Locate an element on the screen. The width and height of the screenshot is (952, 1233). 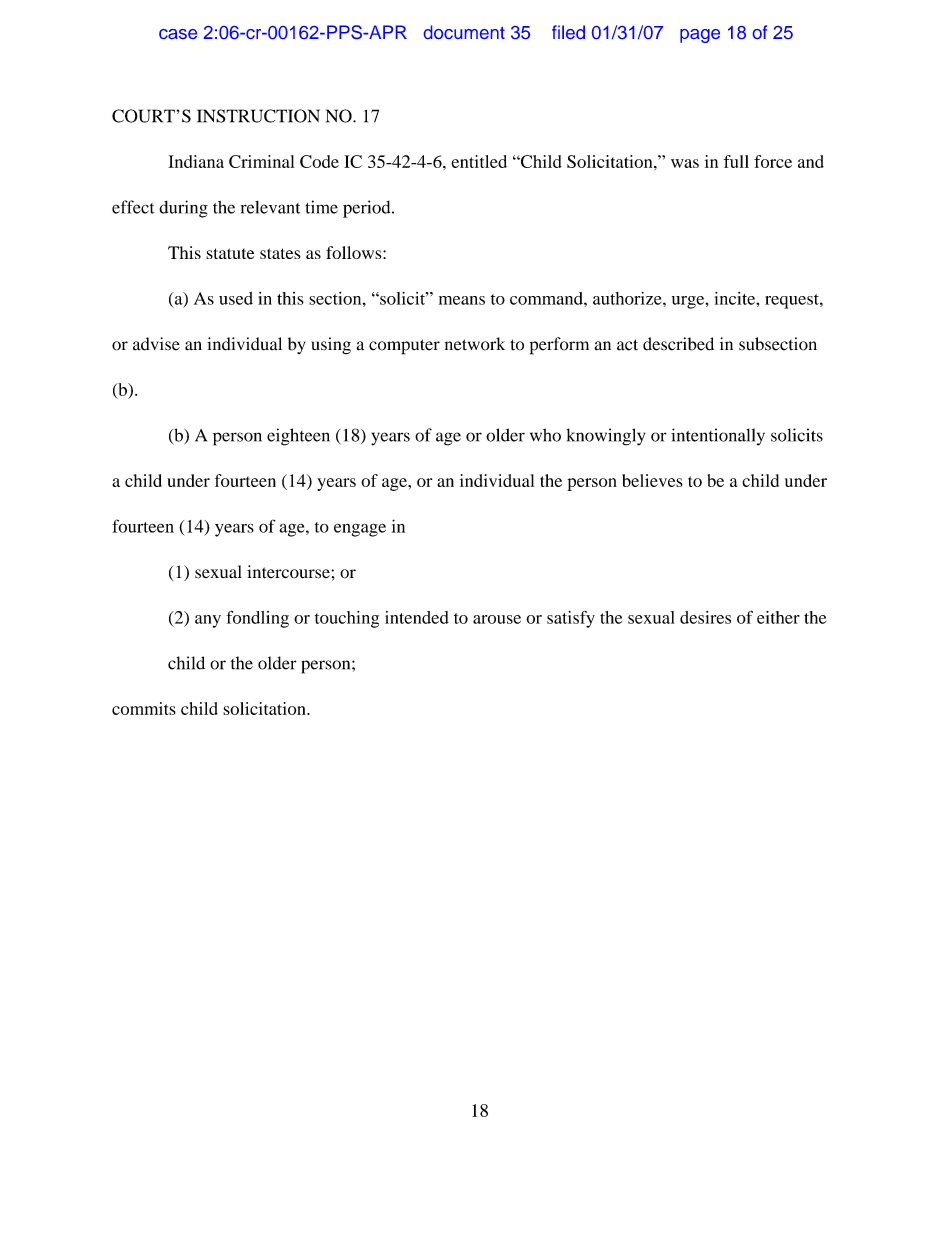
advise is located at coordinates (156, 344).
